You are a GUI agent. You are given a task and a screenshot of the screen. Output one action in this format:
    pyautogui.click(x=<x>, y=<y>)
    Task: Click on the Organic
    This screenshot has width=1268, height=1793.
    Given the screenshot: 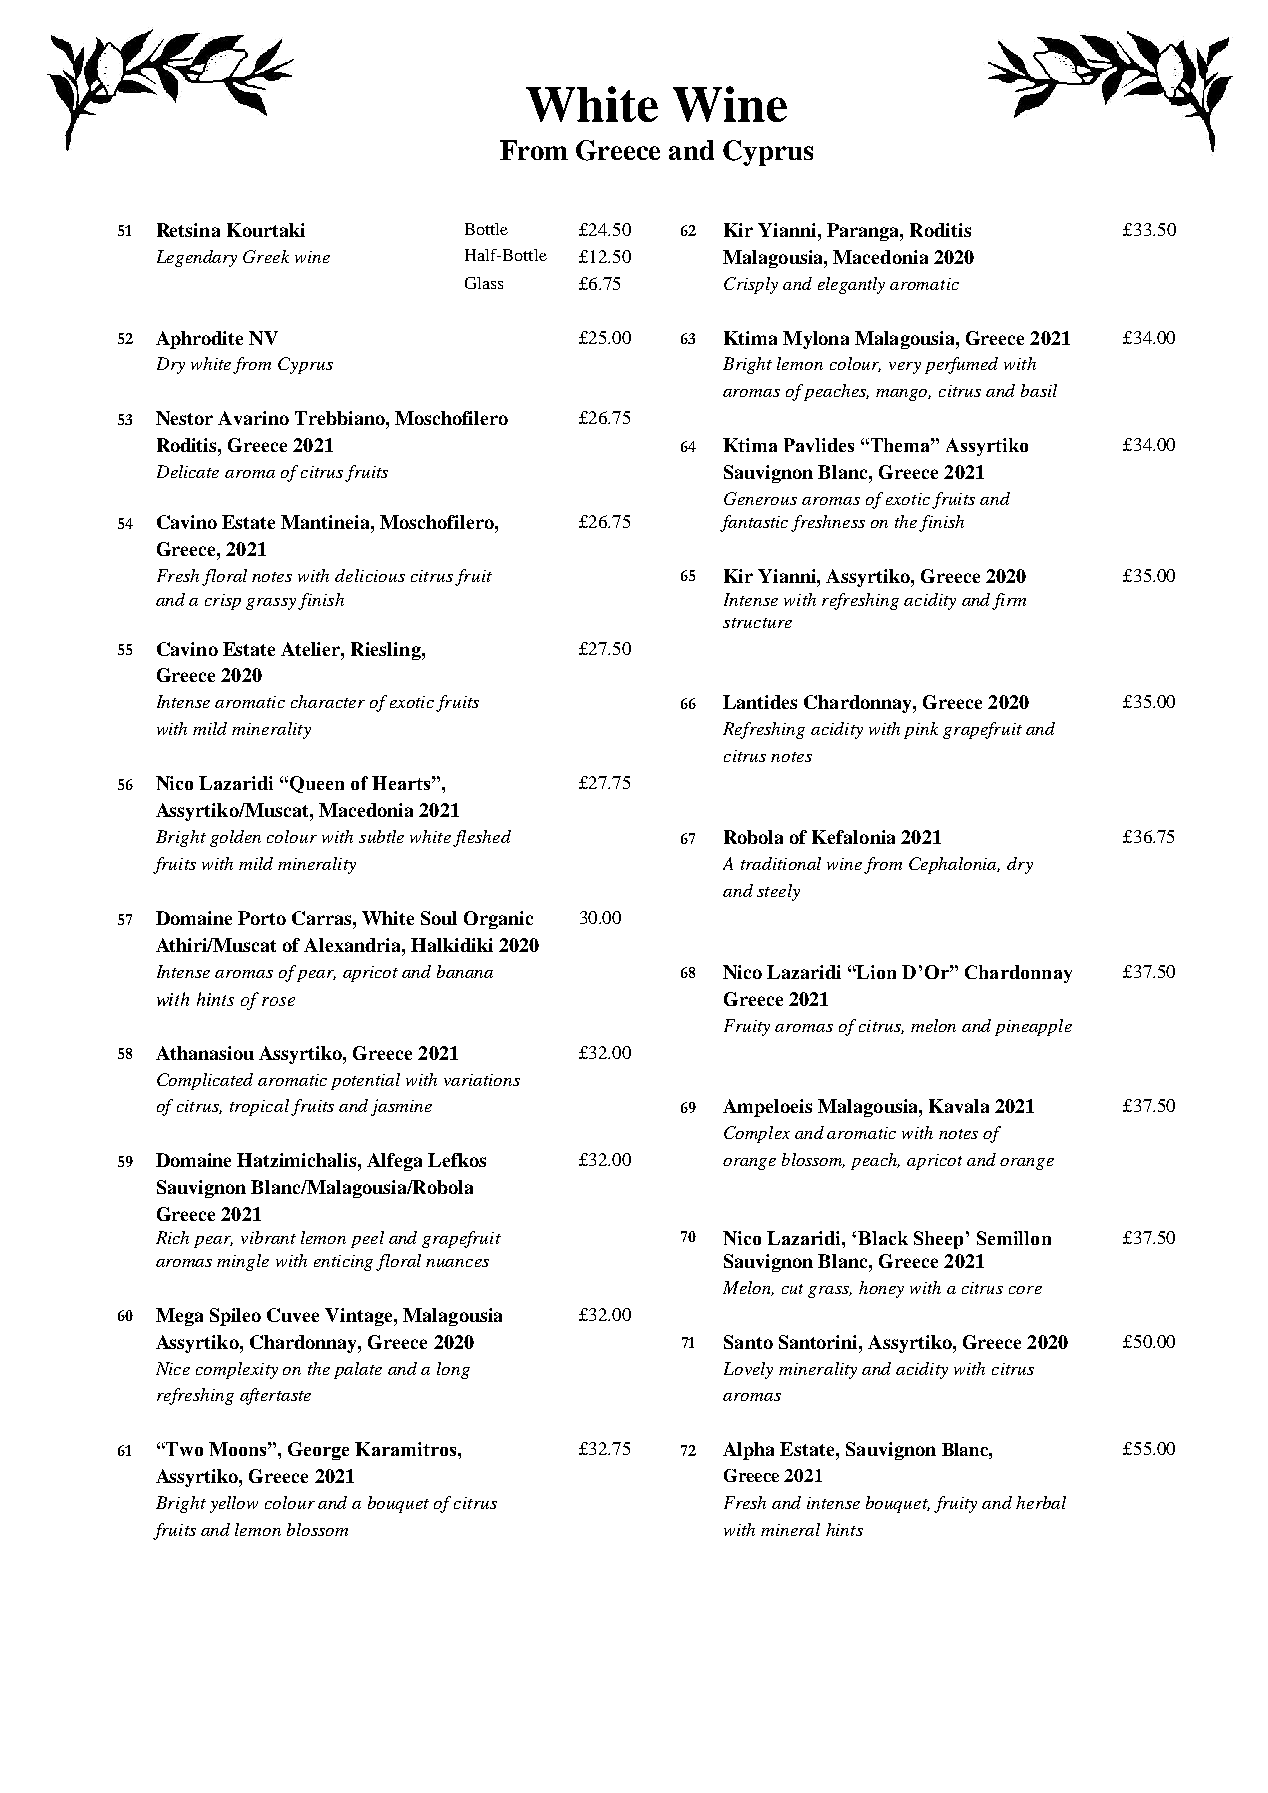 What is the action you would take?
    pyautogui.click(x=498, y=920)
